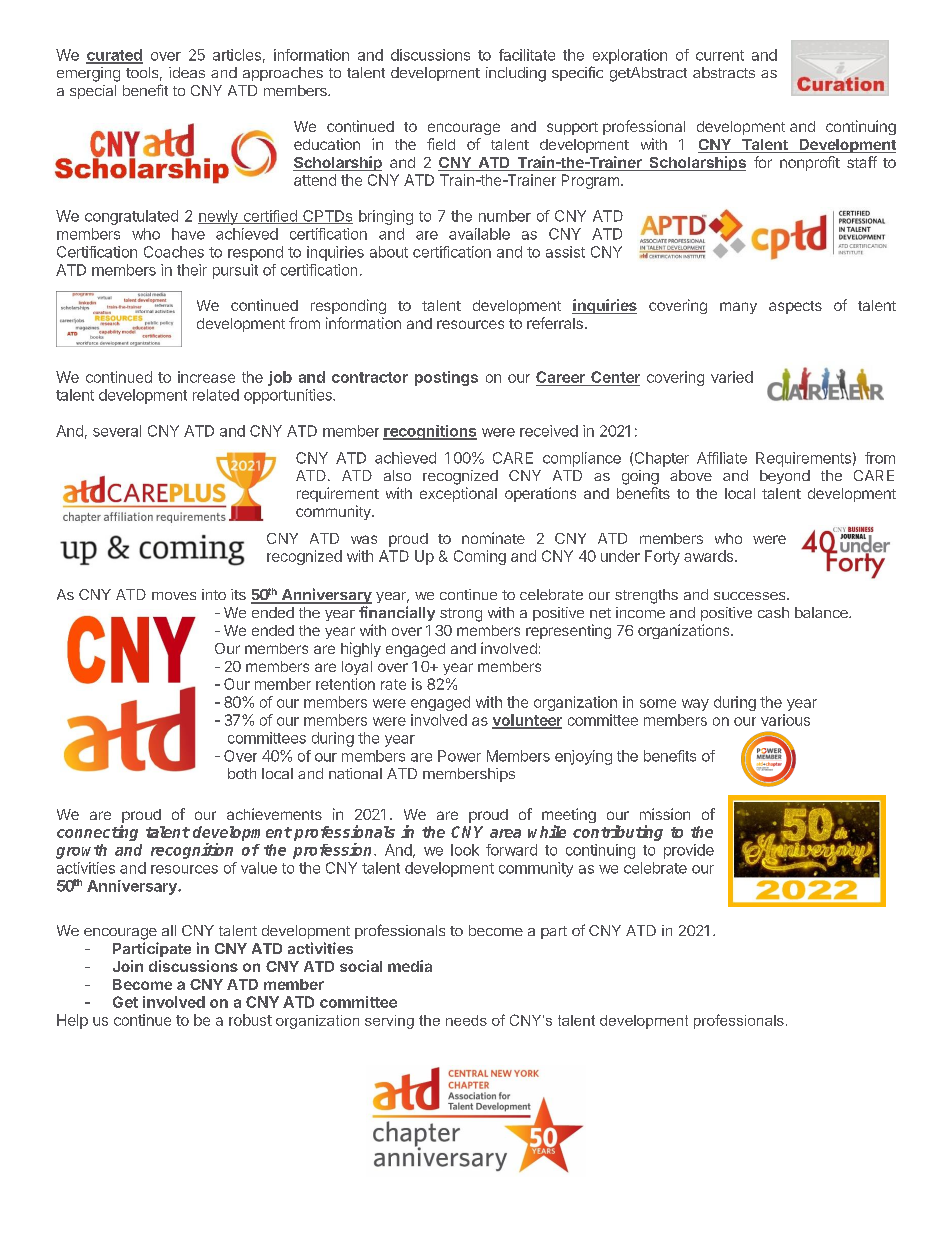 The width and height of the screenshot is (952, 1233). I want to click on their, so click(192, 270).
